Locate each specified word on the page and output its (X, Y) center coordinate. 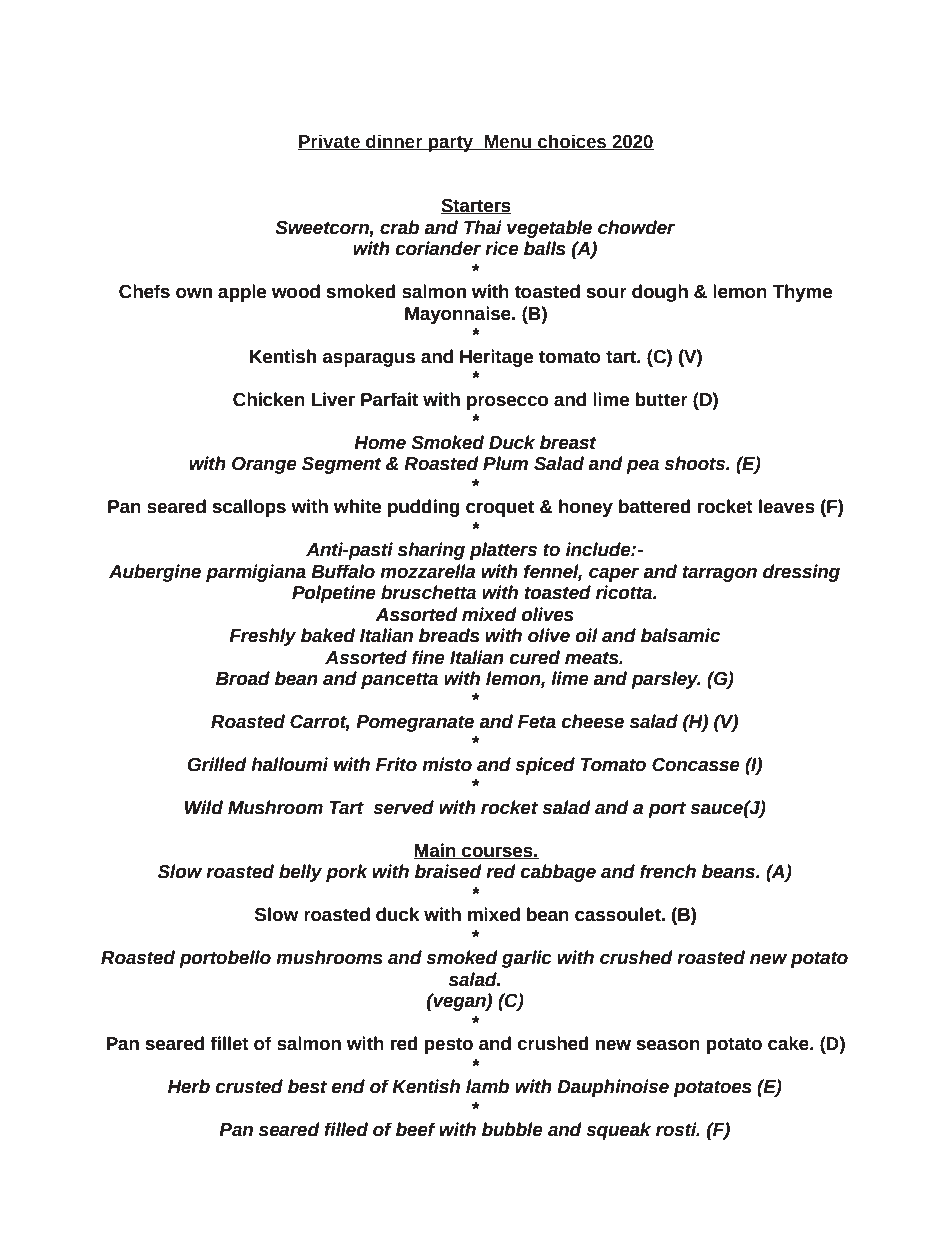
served (403, 807)
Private (330, 142)
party (451, 143)
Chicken (269, 399)
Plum (505, 463)
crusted (249, 1086)
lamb (487, 1086)
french (668, 871)
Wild (204, 807)
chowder (636, 227)
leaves (787, 506)
